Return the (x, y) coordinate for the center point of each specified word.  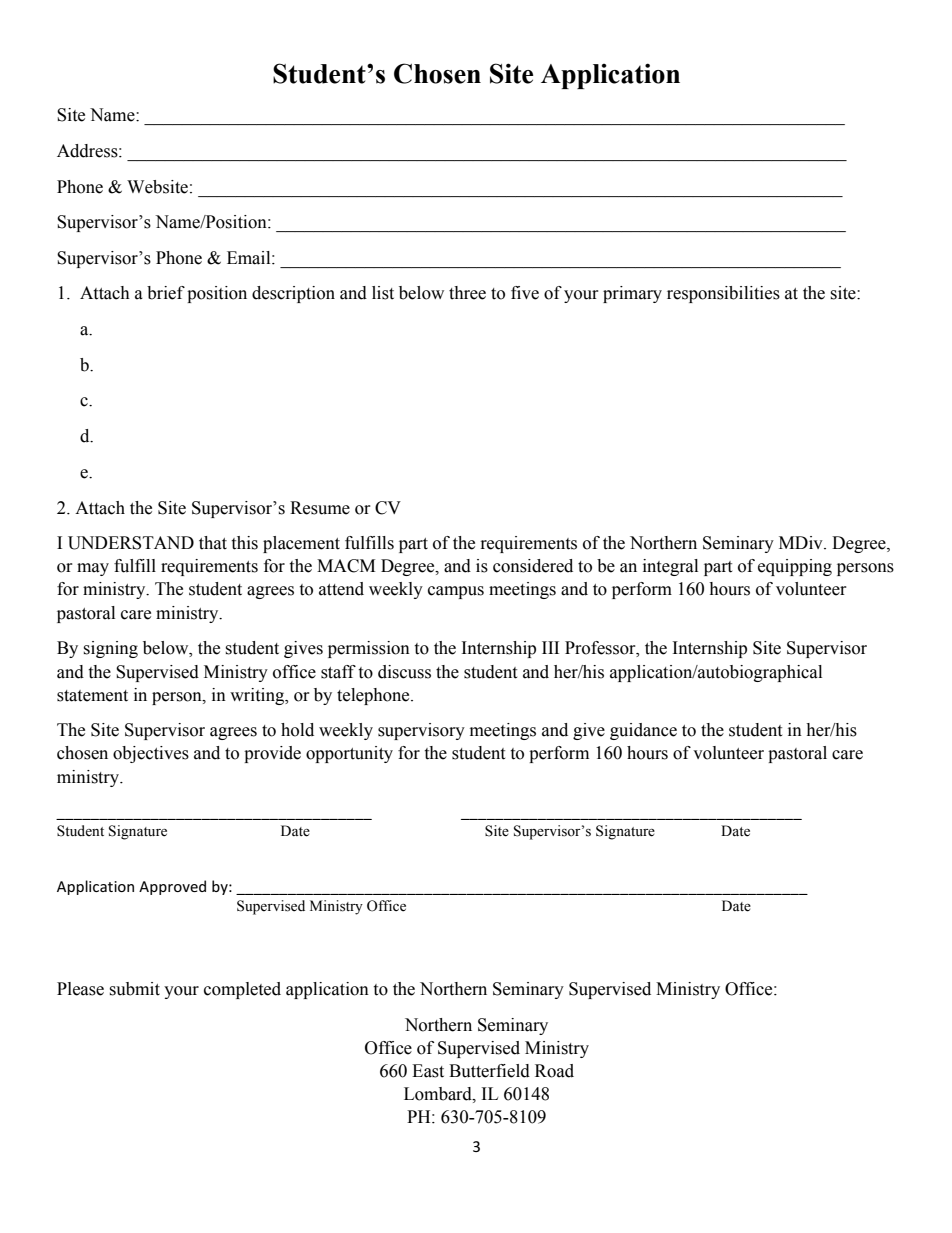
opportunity (349, 754)
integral (670, 567)
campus (456, 592)
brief (166, 293)
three (467, 293)
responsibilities (723, 294)
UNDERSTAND (131, 543)
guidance (643, 731)
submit (134, 989)
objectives (151, 754)
